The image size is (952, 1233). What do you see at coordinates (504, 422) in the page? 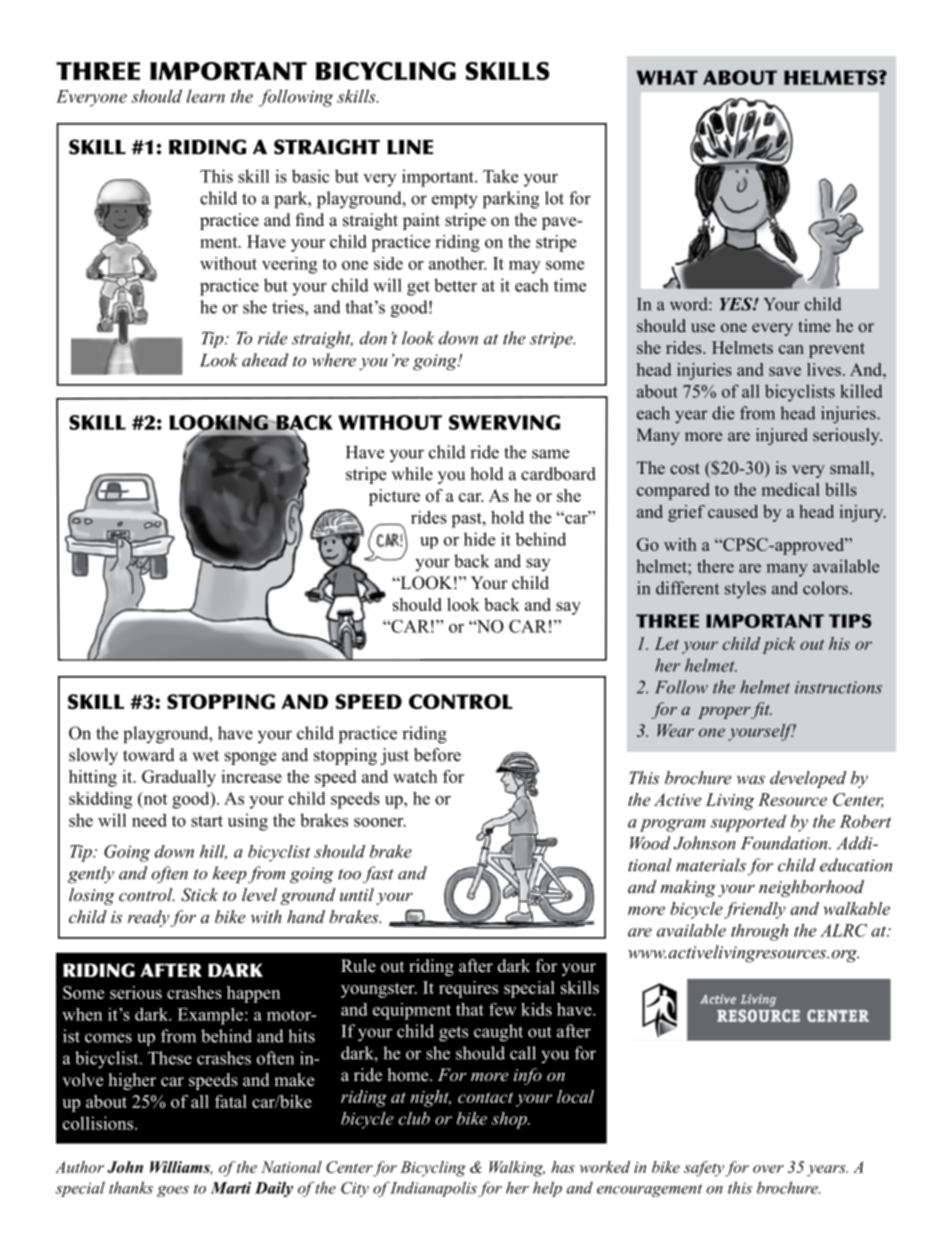
I see `swerving` at bounding box center [504, 422].
